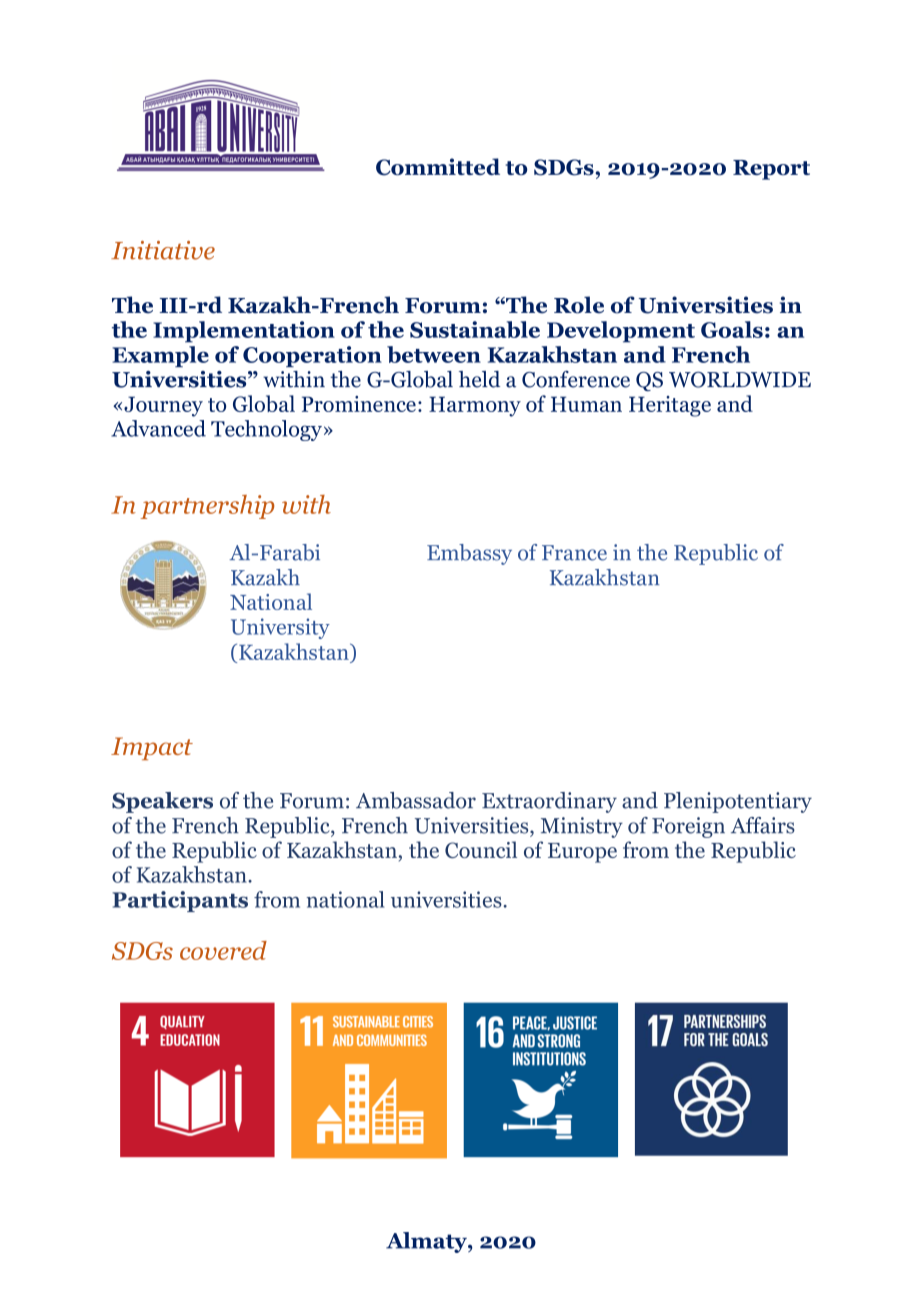  Describe the element at coordinates (582, 853) in the page. I see `Europe` at that location.
